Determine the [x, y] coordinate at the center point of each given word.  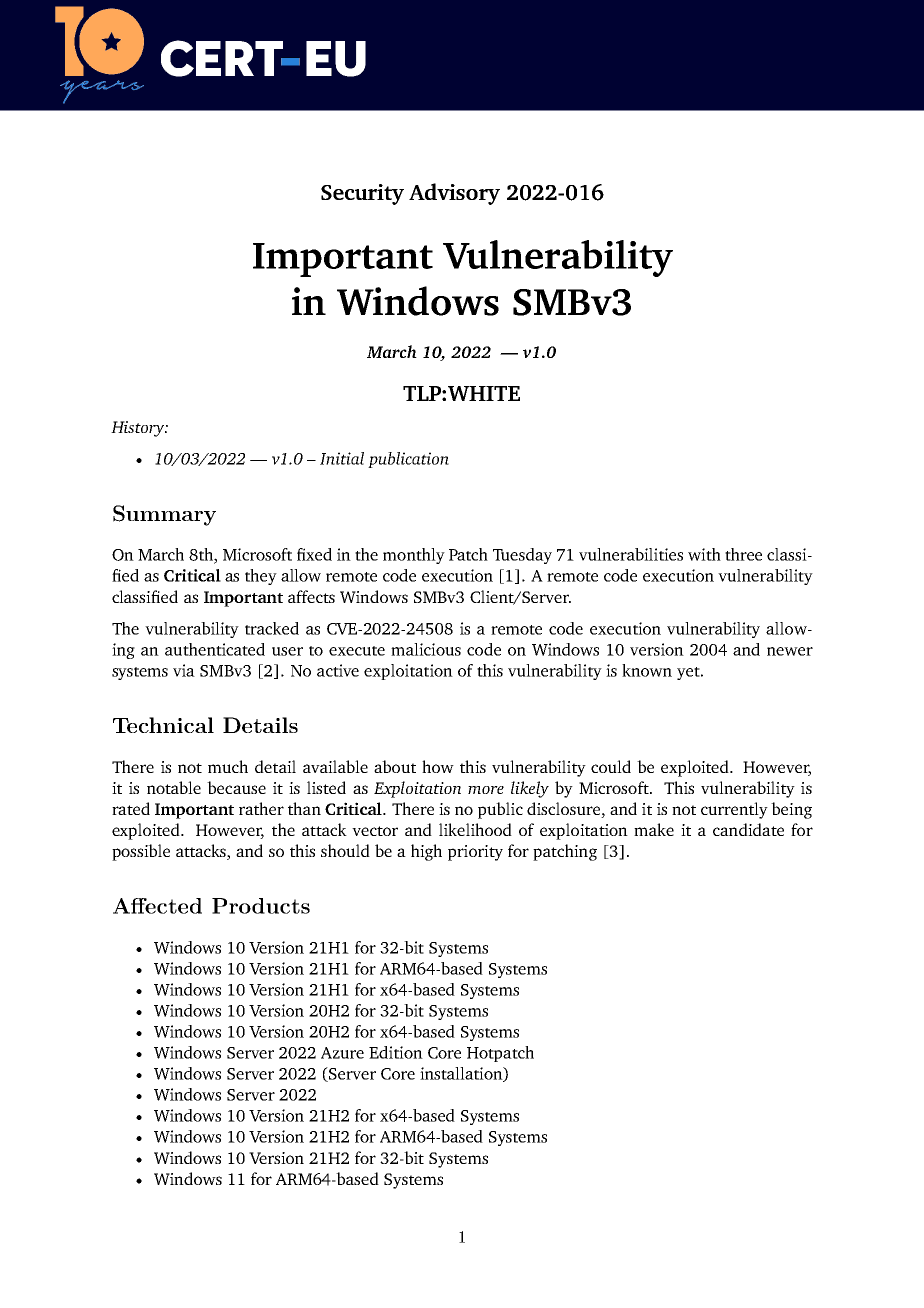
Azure [342, 1053]
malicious [426, 649]
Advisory [454, 194]
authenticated [215, 649]
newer [790, 651]
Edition [396, 1052]
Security [362, 194]
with [704, 554]
